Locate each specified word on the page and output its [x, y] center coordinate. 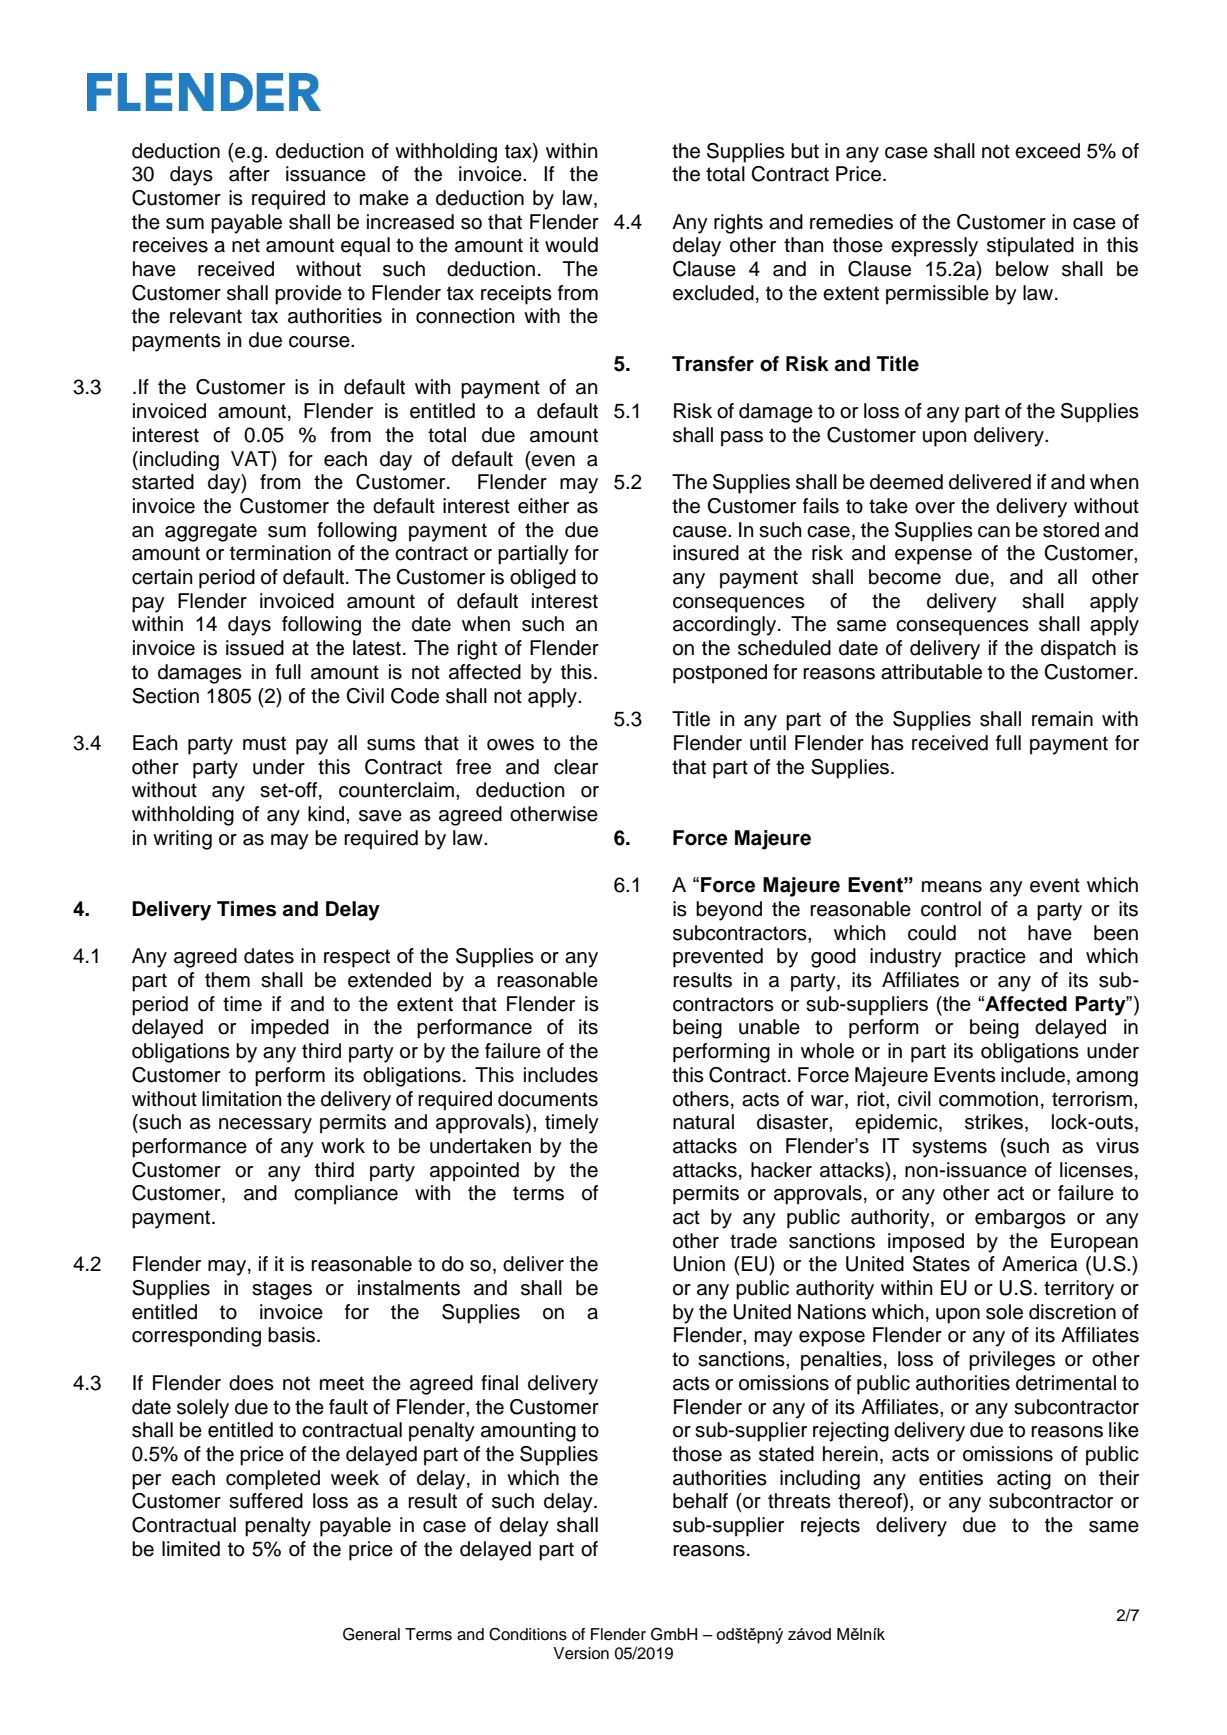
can [994, 532]
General [371, 1634]
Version [581, 1653]
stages [282, 1290]
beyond [729, 911]
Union [699, 1264]
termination [280, 553]
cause [701, 532]
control [951, 909]
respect [357, 958]
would [571, 245]
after [249, 174]
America [1039, 1264]
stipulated [1030, 247]
